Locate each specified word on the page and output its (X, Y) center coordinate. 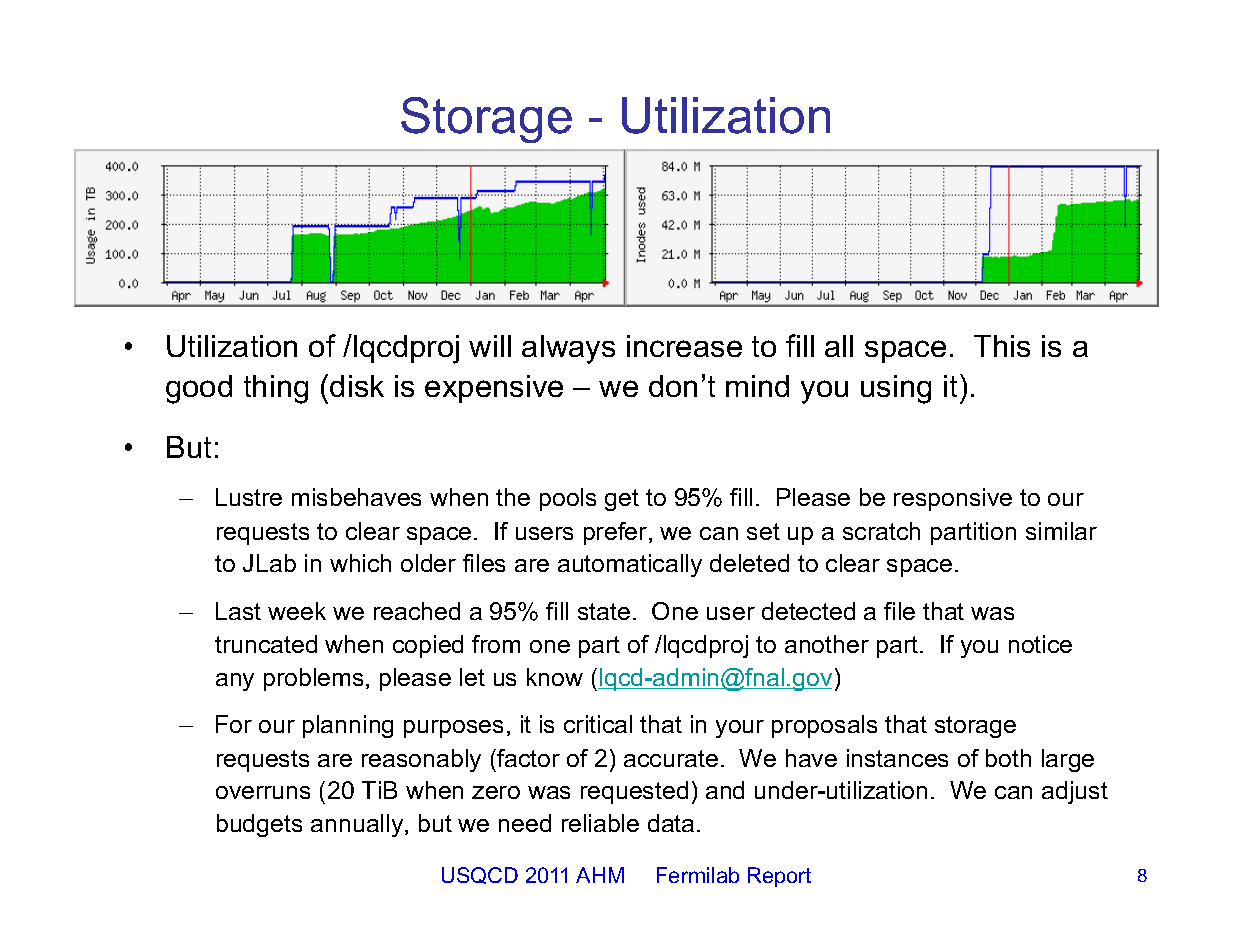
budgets (259, 825)
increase (684, 346)
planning (348, 726)
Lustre (249, 497)
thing (276, 389)
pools (568, 499)
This (1002, 346)
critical (598, 724)
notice (1040, 644)
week (297, 611)
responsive (953, 499)
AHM (600, 875)
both (1008, 758)
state (604, 611)
